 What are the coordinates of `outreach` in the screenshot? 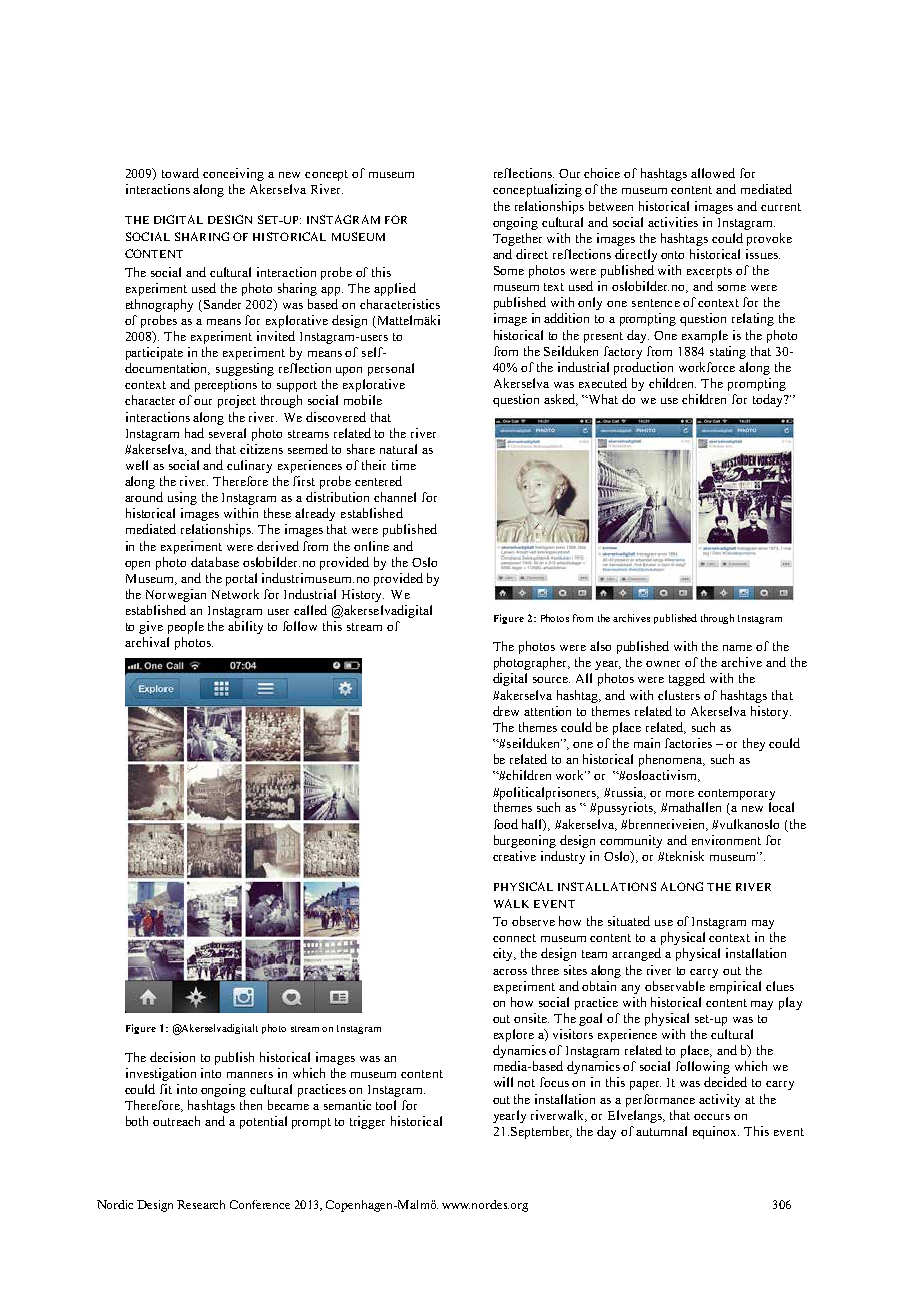 It's located at (176, 1121).
